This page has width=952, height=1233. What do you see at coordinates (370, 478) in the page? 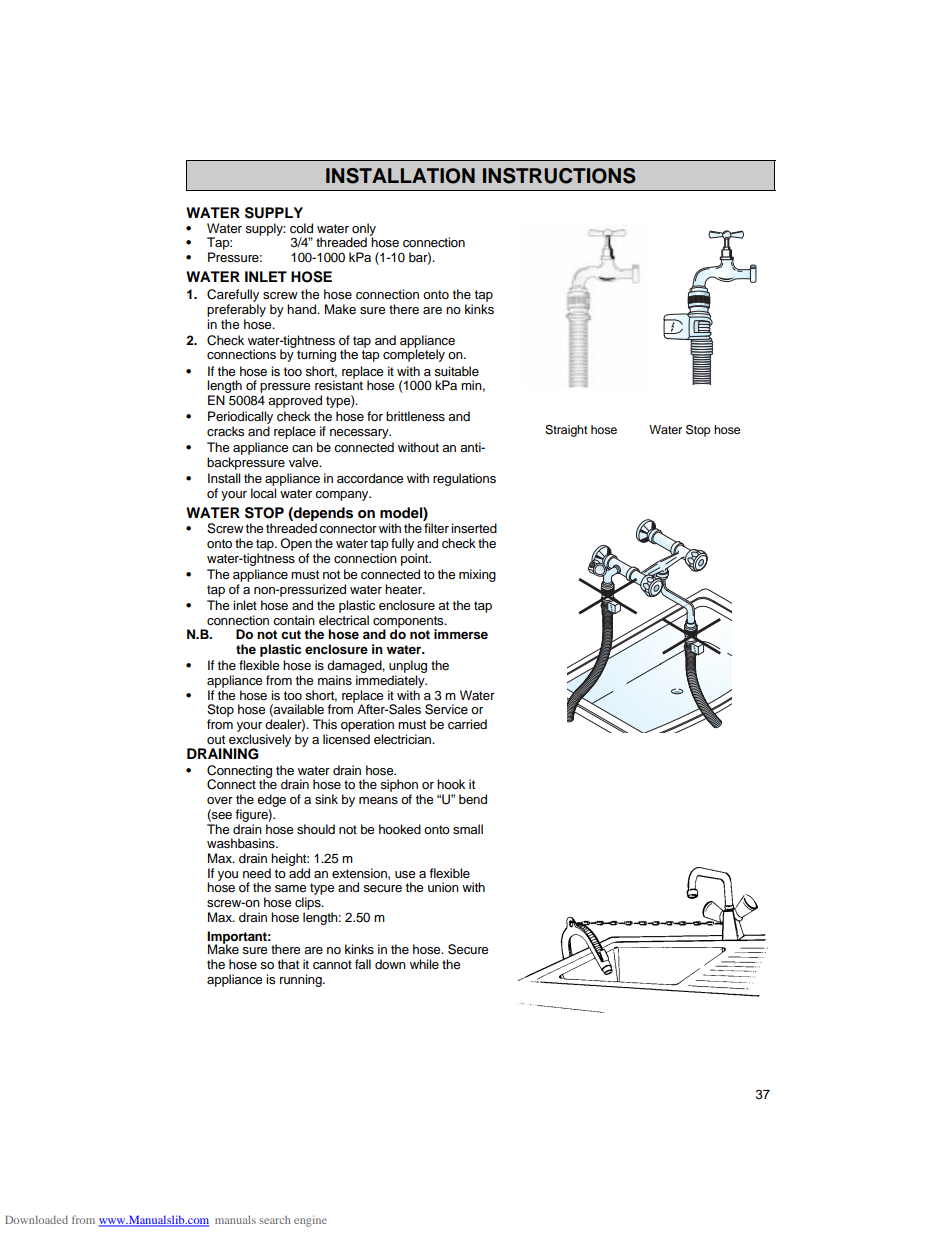
I see `accordance` at bounding box center [370, 478].
